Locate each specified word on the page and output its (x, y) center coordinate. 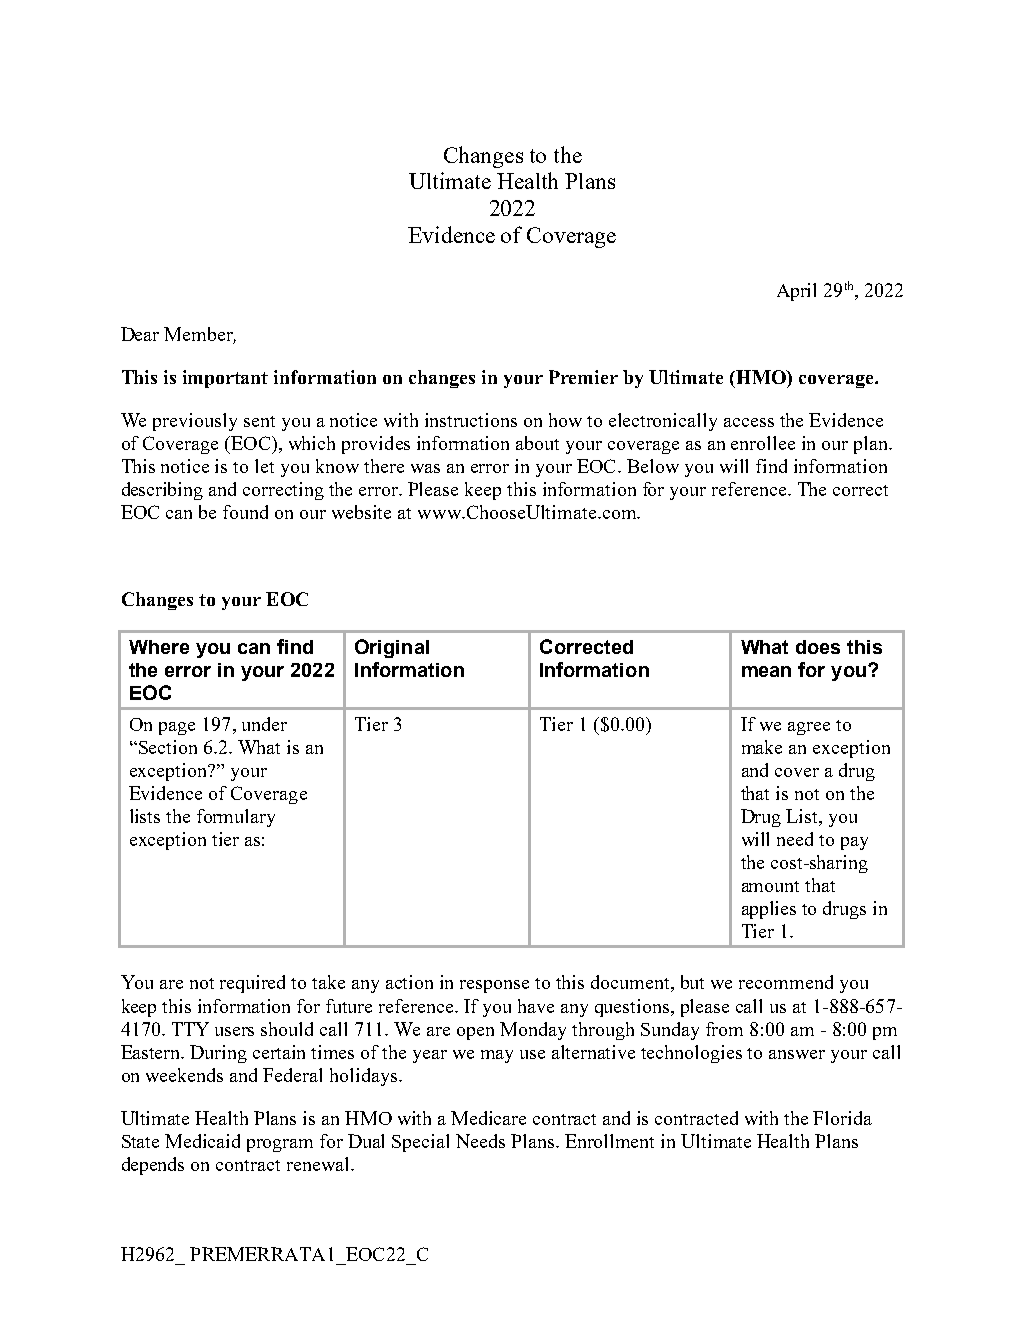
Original (392, 648)
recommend (786, 982)
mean (766, 671)
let (264, 466)
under (264, 724)
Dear (140, 334)
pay (854, 843)
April (796, 292)
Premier (583, 377)
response (494, 986)
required (252, 984)
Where (159, 647)
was (425, 468)
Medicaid (202, 1141)
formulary (236, 818)
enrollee (763, 443)
